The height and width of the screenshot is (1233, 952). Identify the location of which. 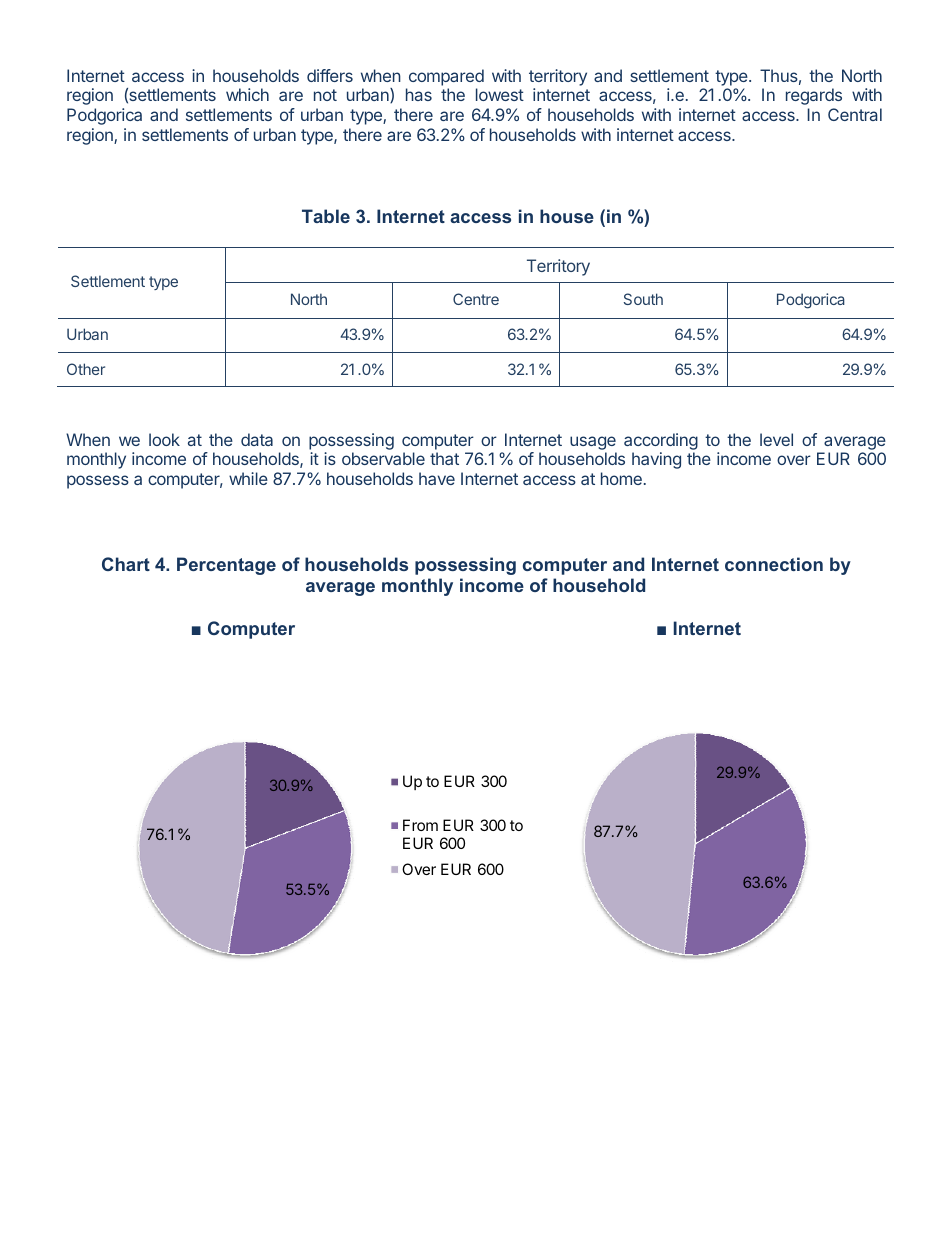
(247, 94).
